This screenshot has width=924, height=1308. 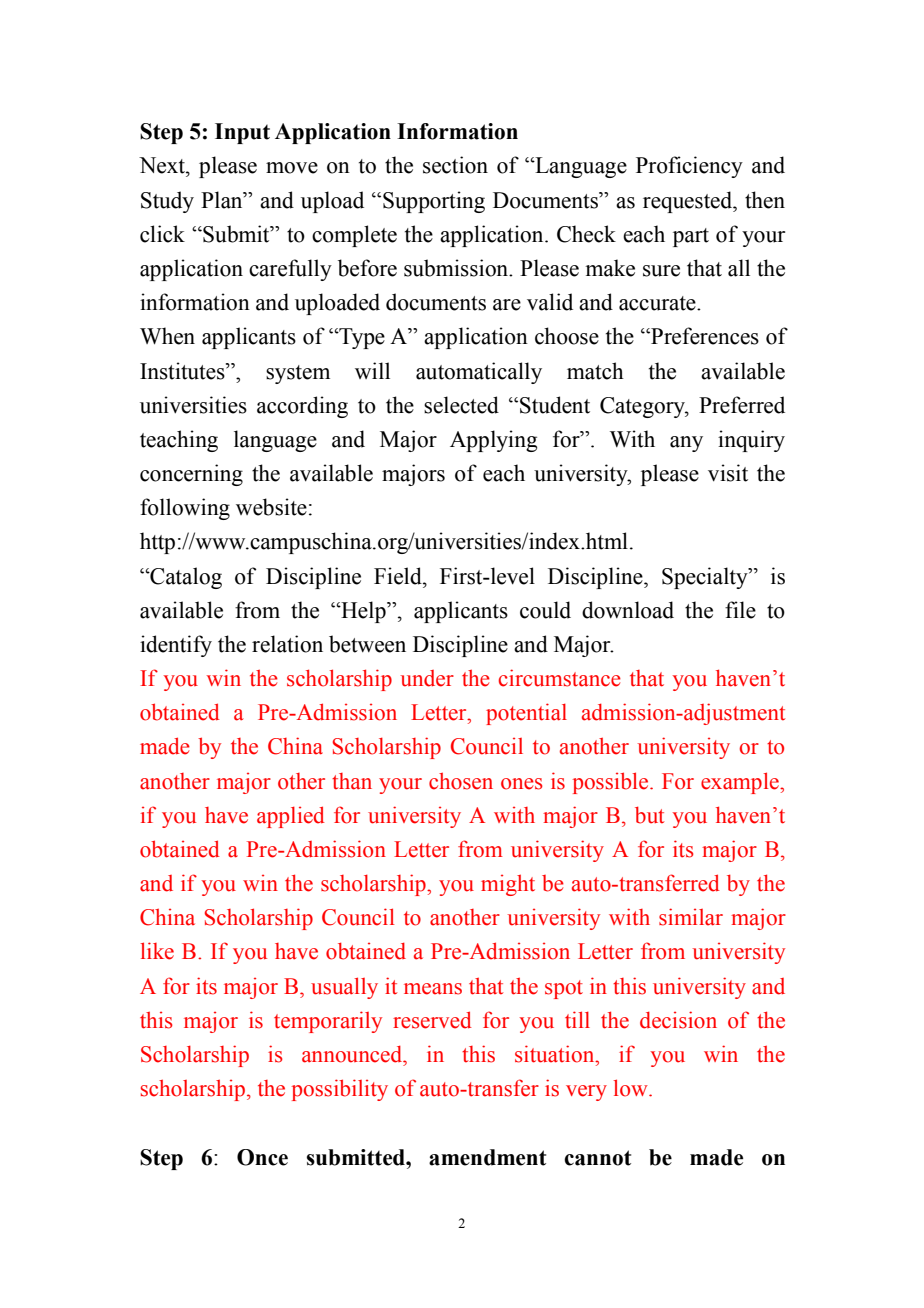 I want to click on applied, so click(x=291, y=817).
